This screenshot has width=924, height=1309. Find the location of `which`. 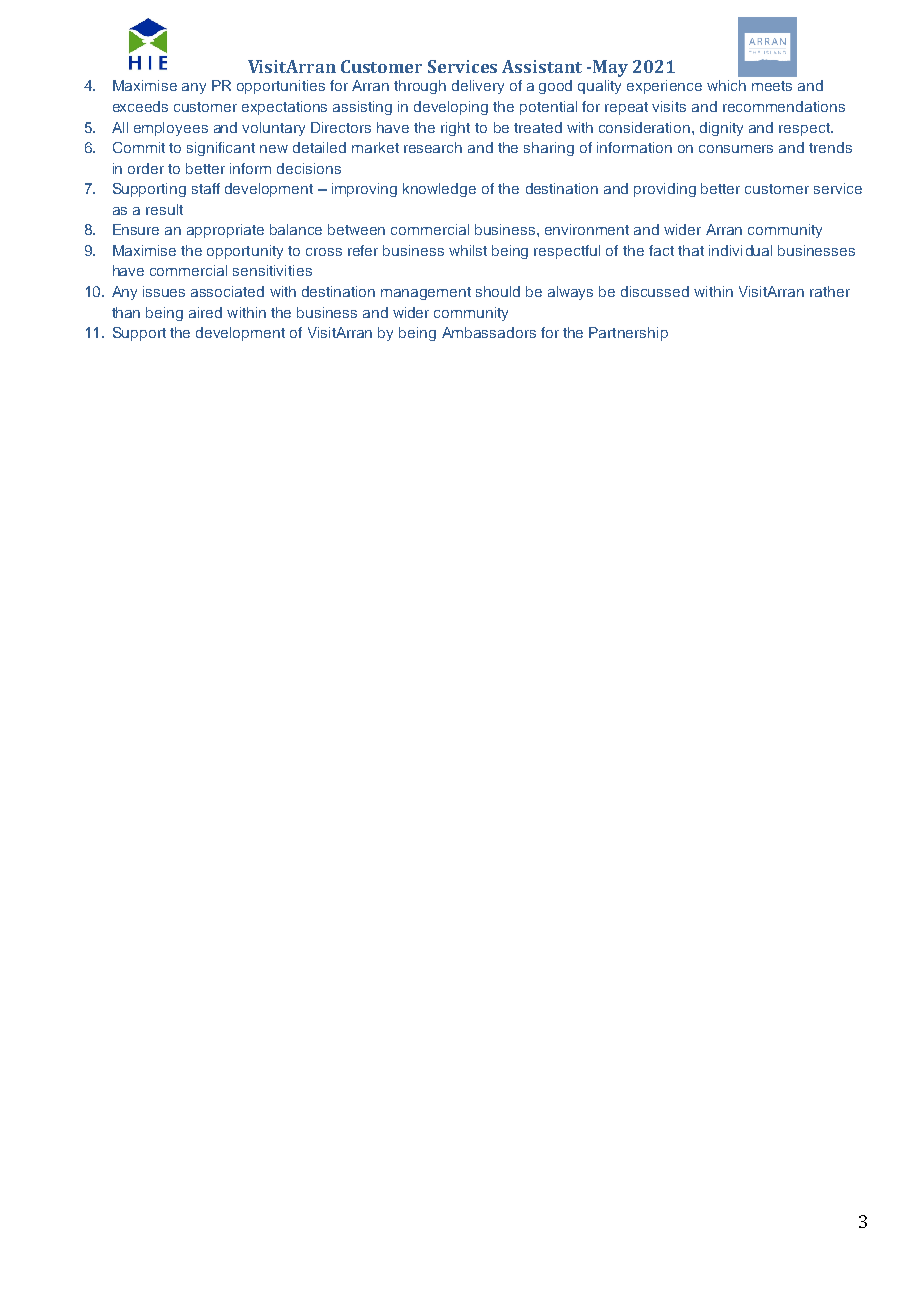

which is located at coordinates (726, 85).
